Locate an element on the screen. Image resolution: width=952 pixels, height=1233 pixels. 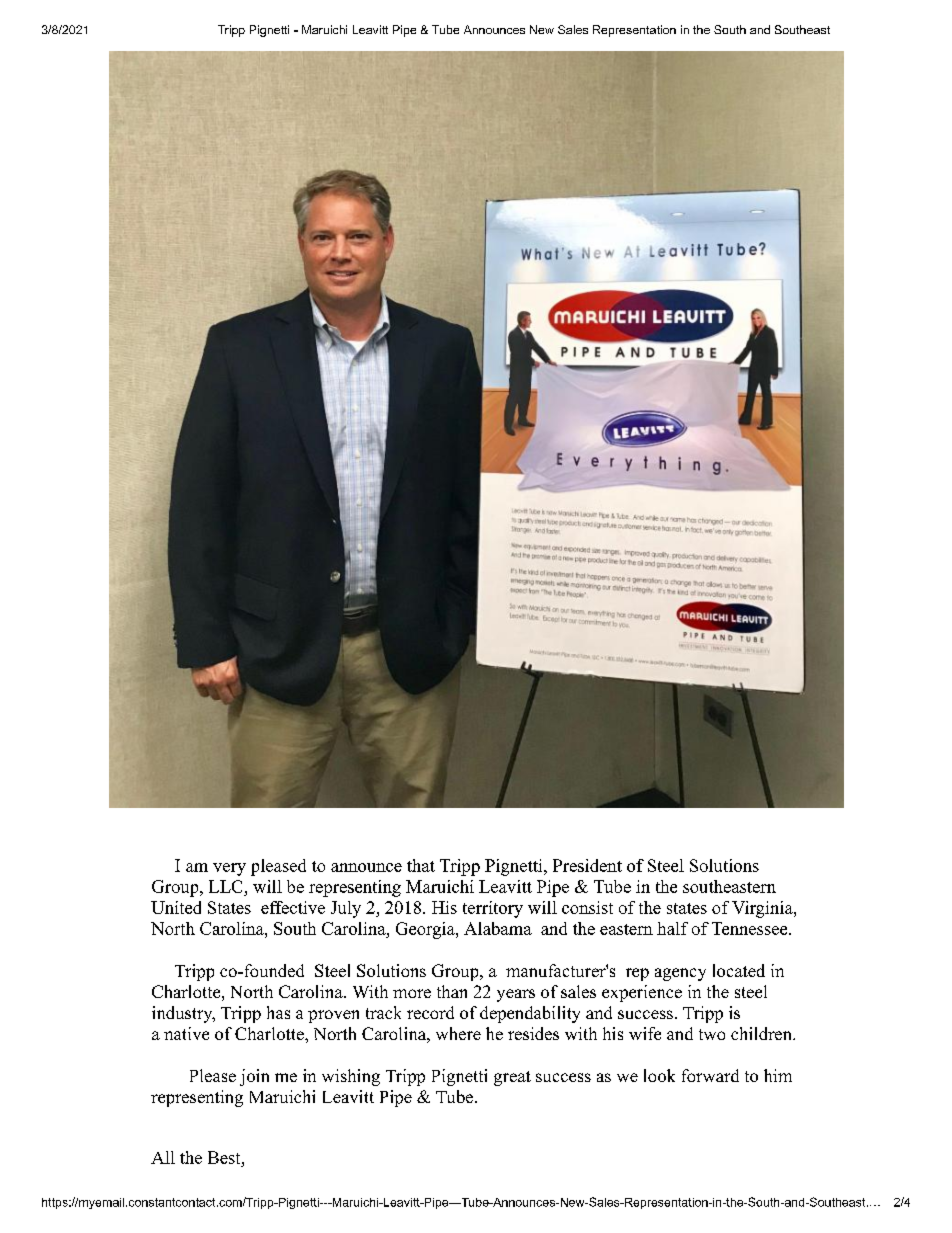
forward is located at coordinates (710, 1075).
